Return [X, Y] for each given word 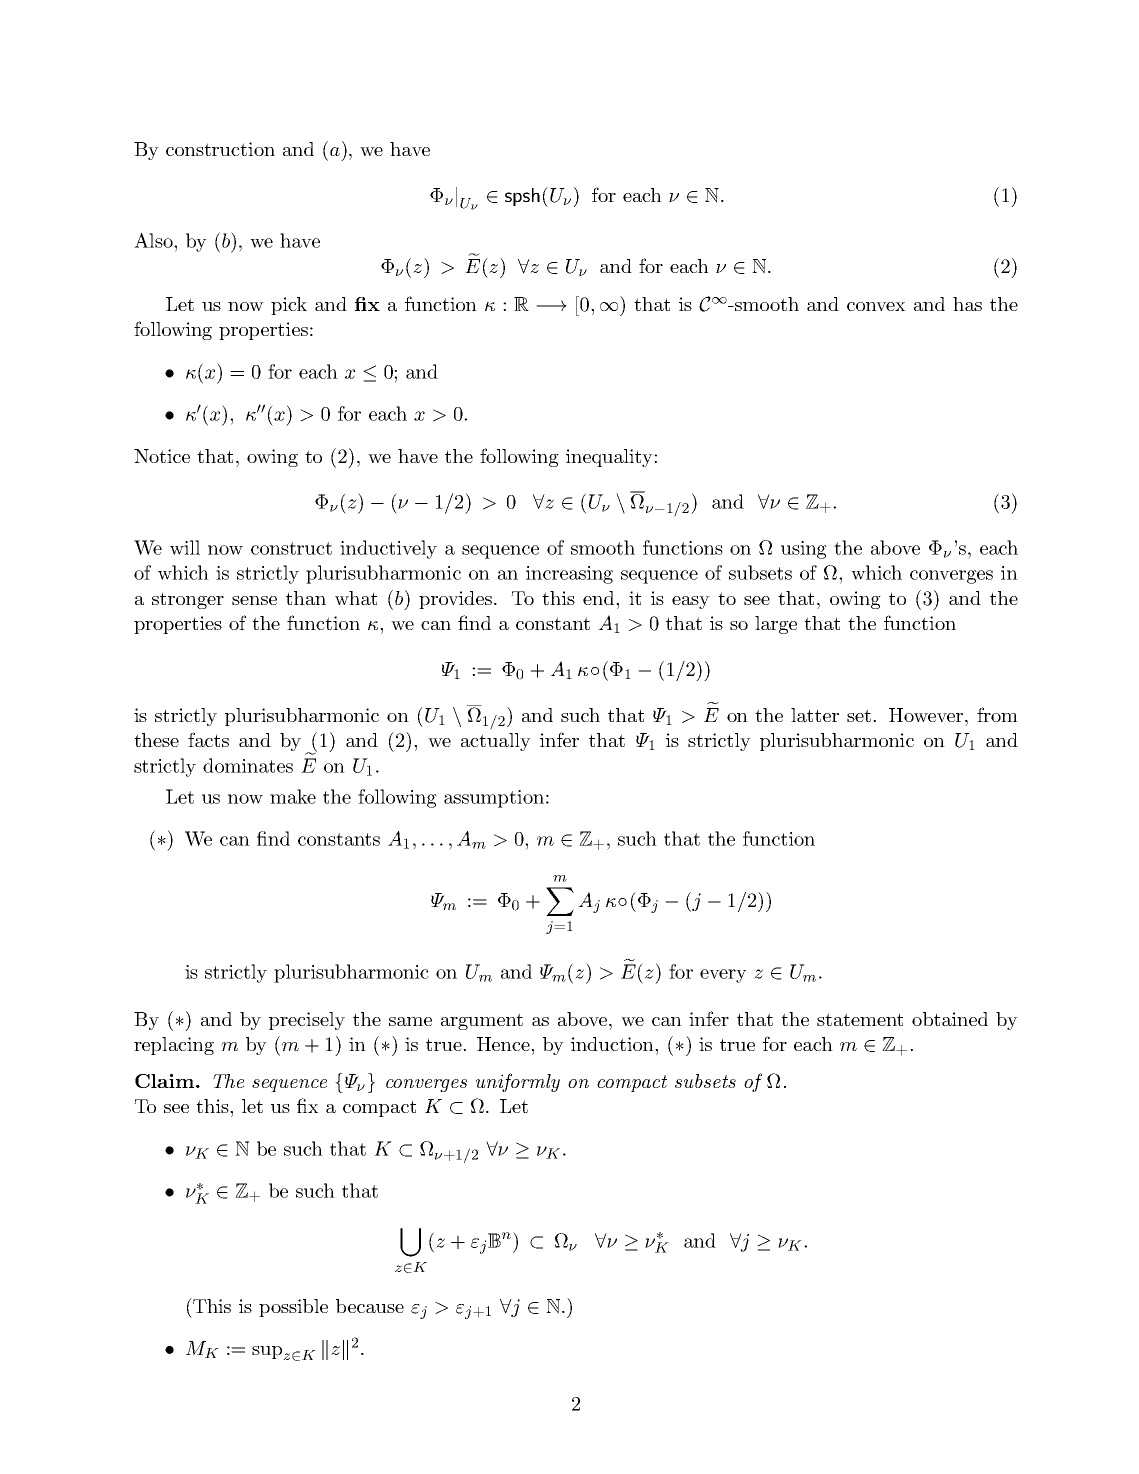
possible [293, 1308]
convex [876, 306]
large [776, 625]
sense [254, 600]
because [370, 1306]
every [723, 976]
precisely [307, 1021]
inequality [610, 458]
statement [860, 1019]
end [600, 598]
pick [289, 306]
